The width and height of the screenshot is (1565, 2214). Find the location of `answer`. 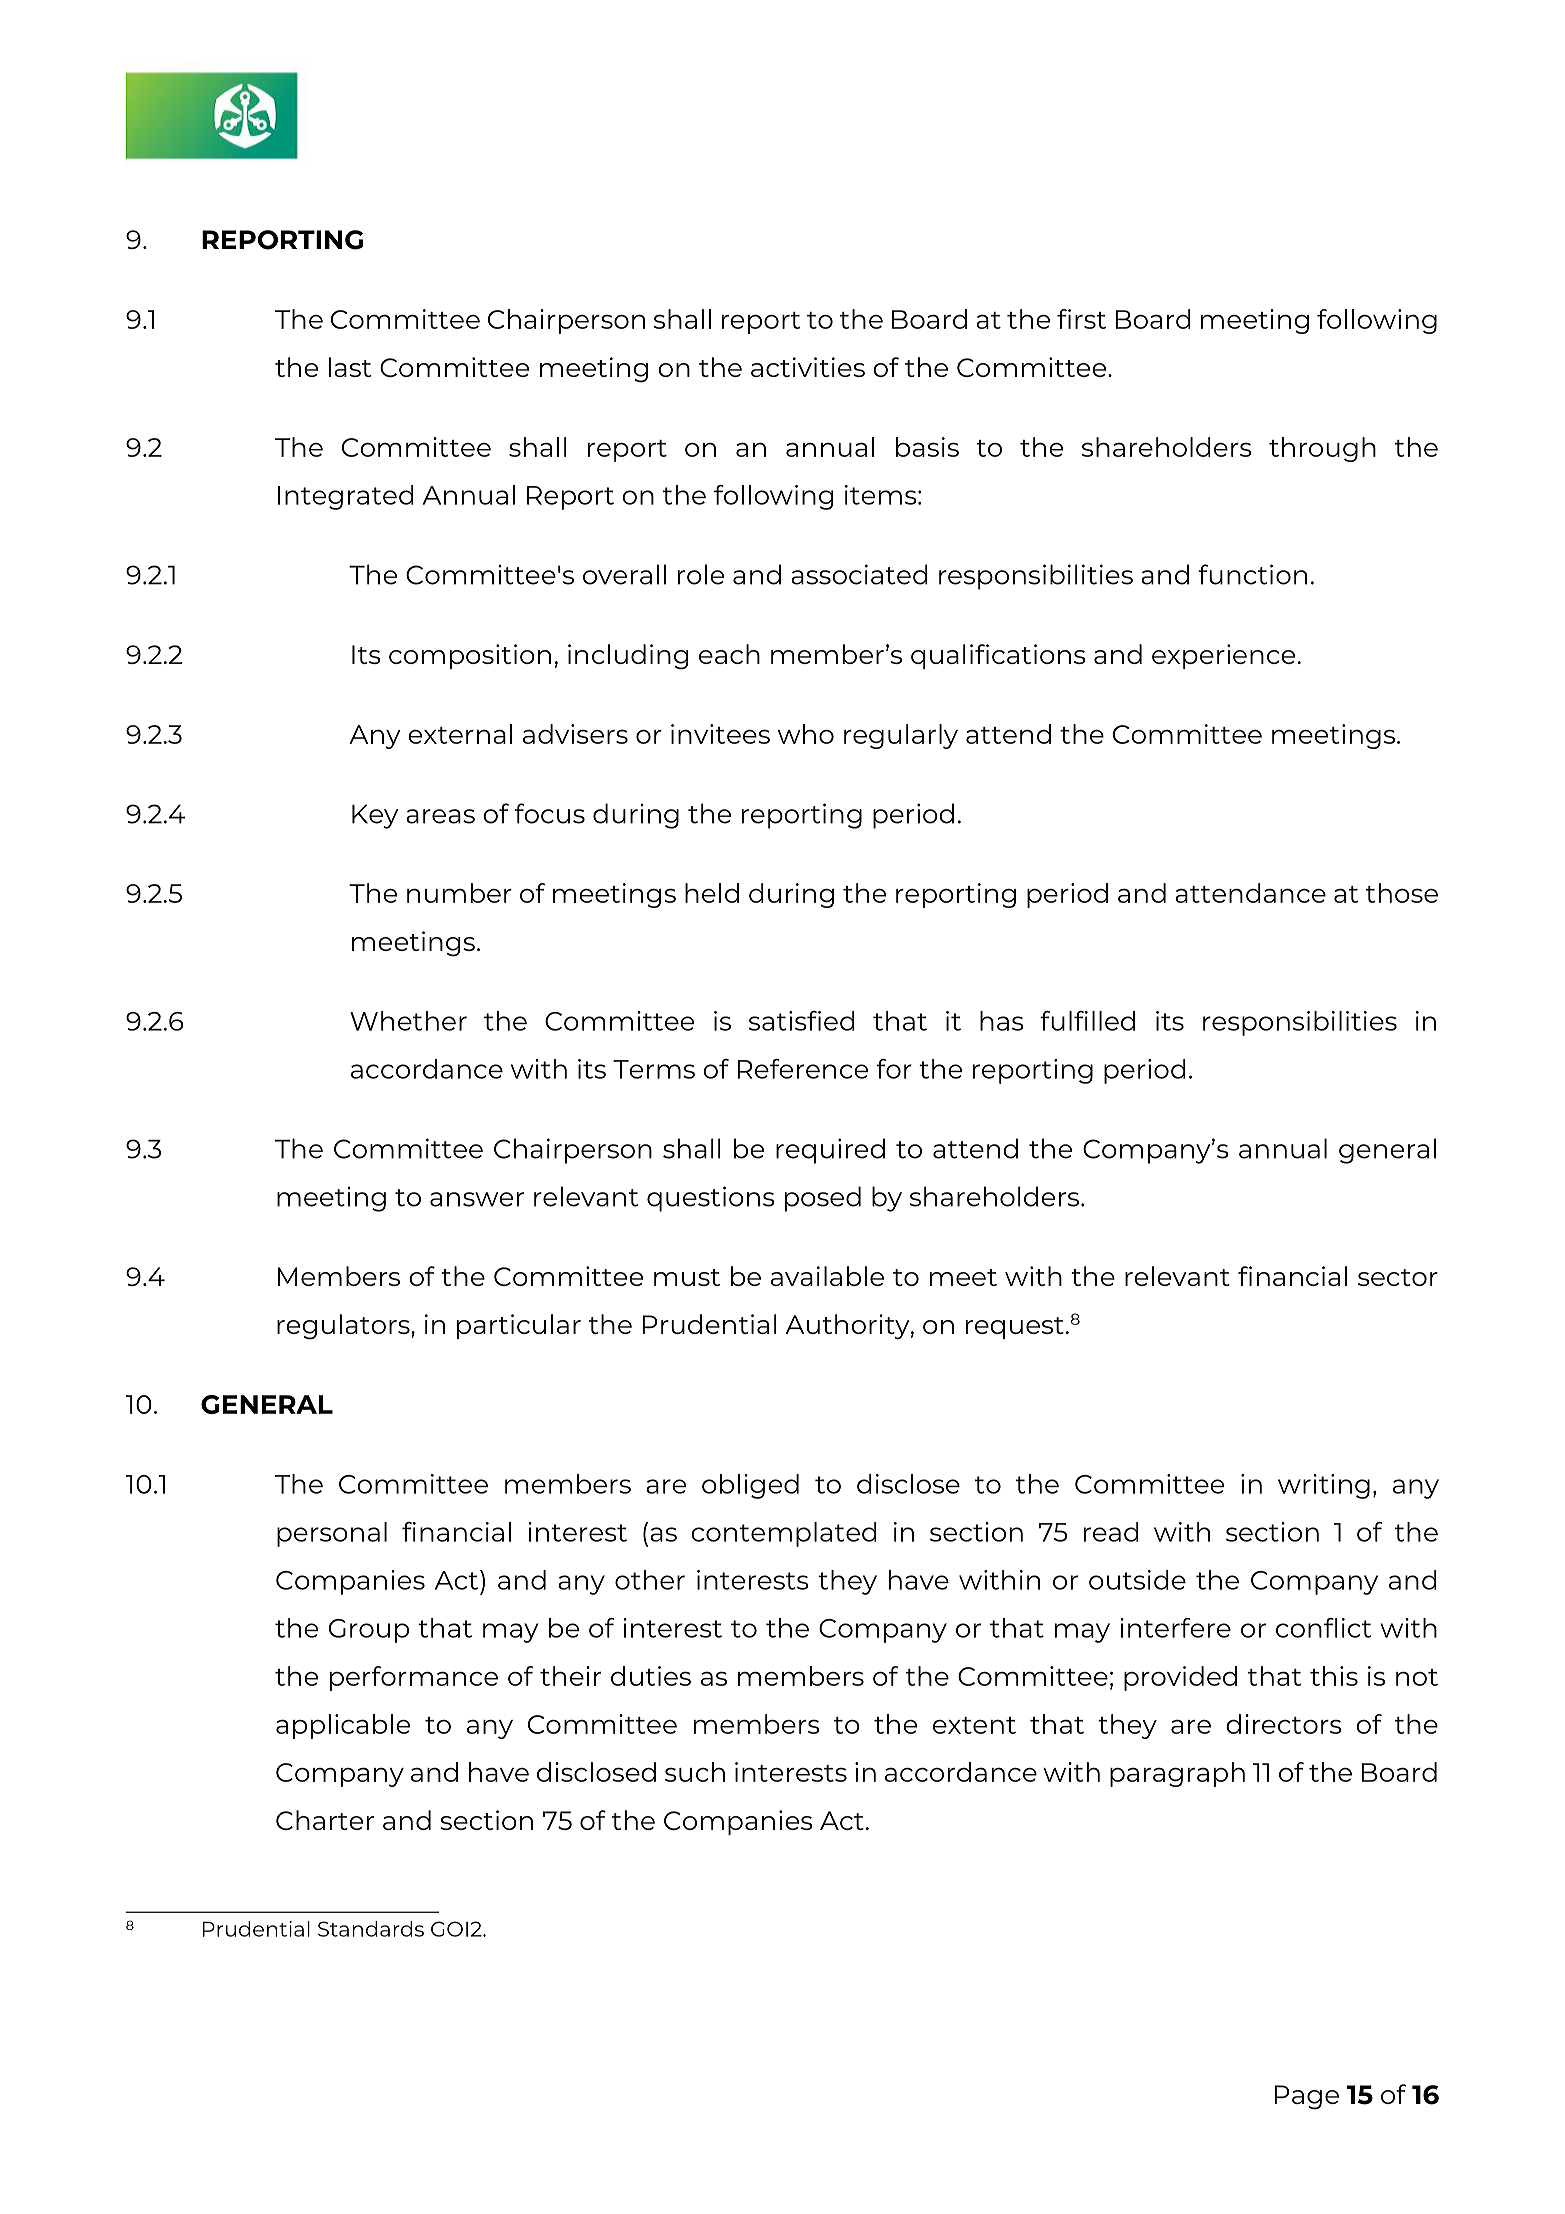

answer is located at coordinates (477, 1199).
